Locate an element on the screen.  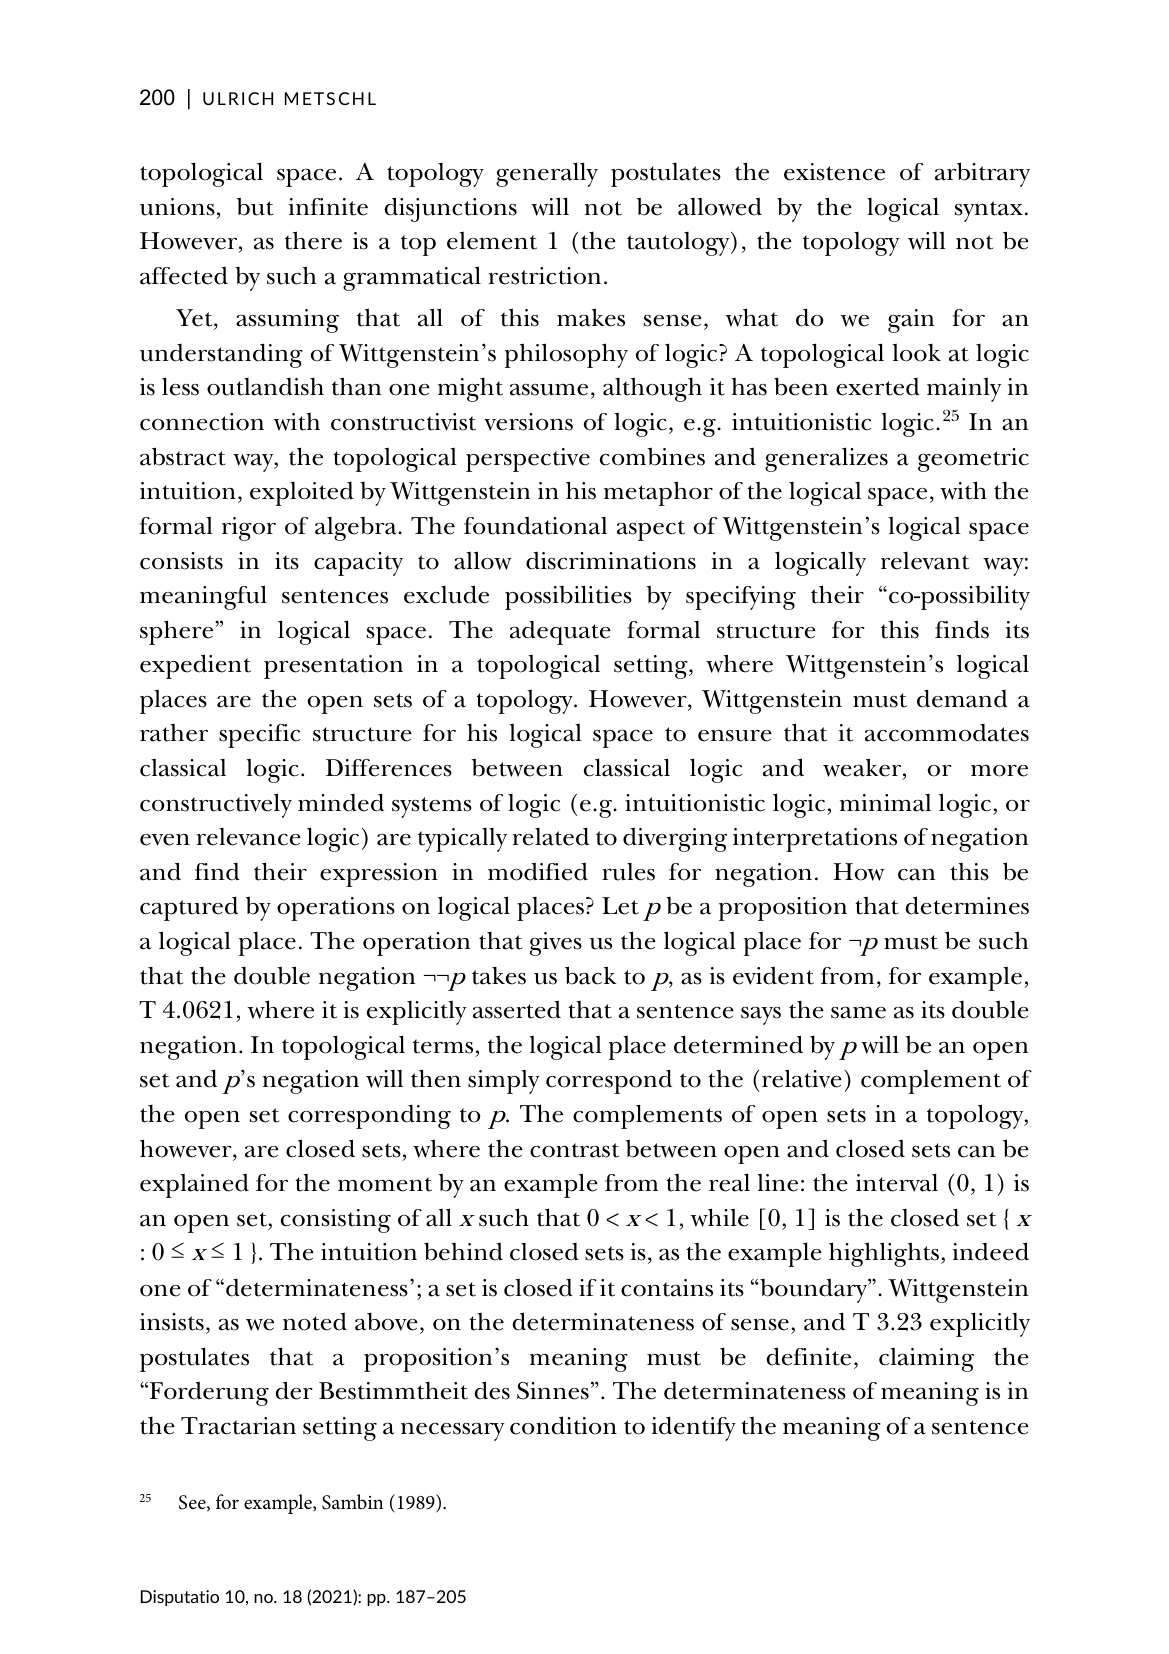
explained is located at coordinates (194, 1185).
